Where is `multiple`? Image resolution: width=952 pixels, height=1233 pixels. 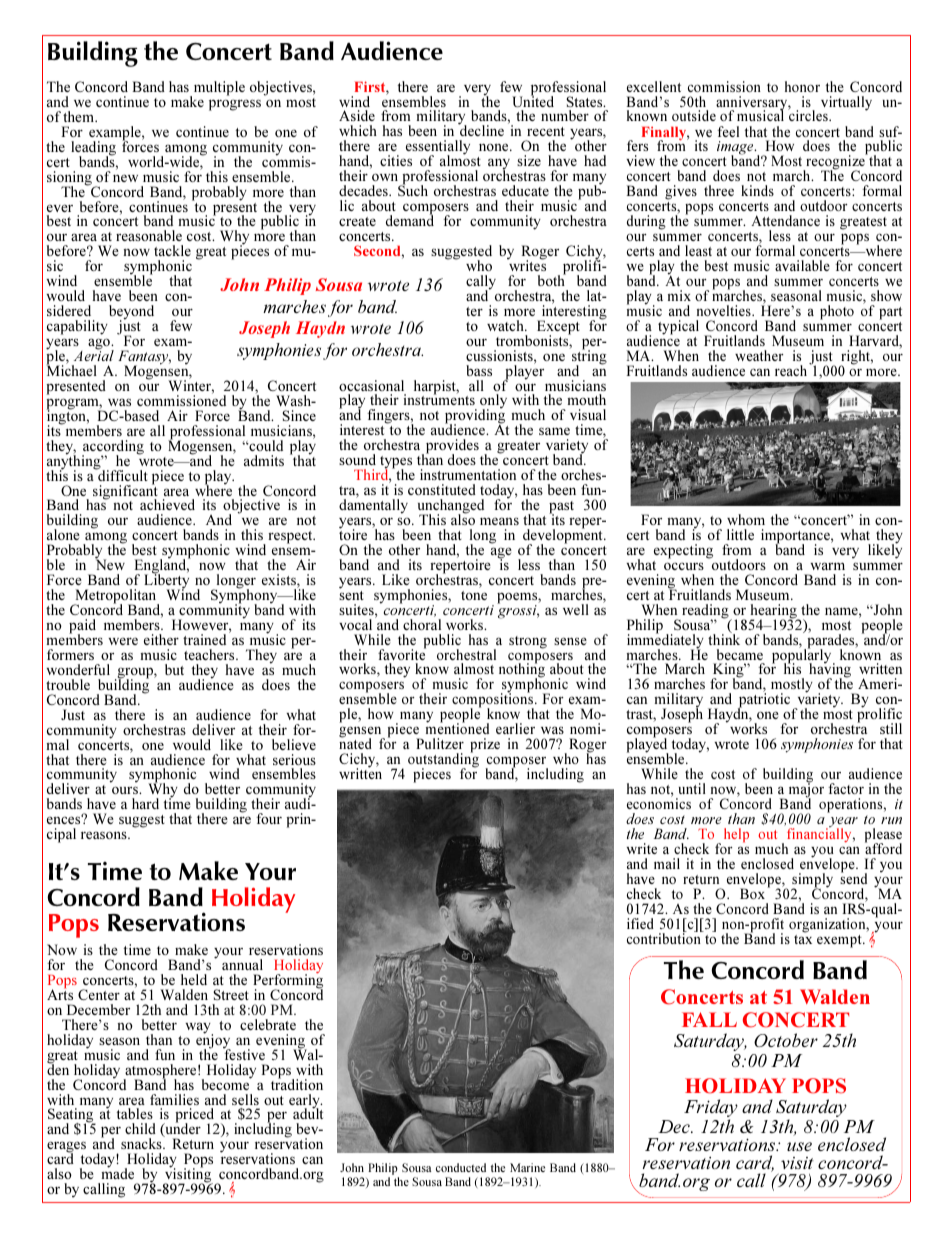
multiple is located at coordinates (218, 89).
